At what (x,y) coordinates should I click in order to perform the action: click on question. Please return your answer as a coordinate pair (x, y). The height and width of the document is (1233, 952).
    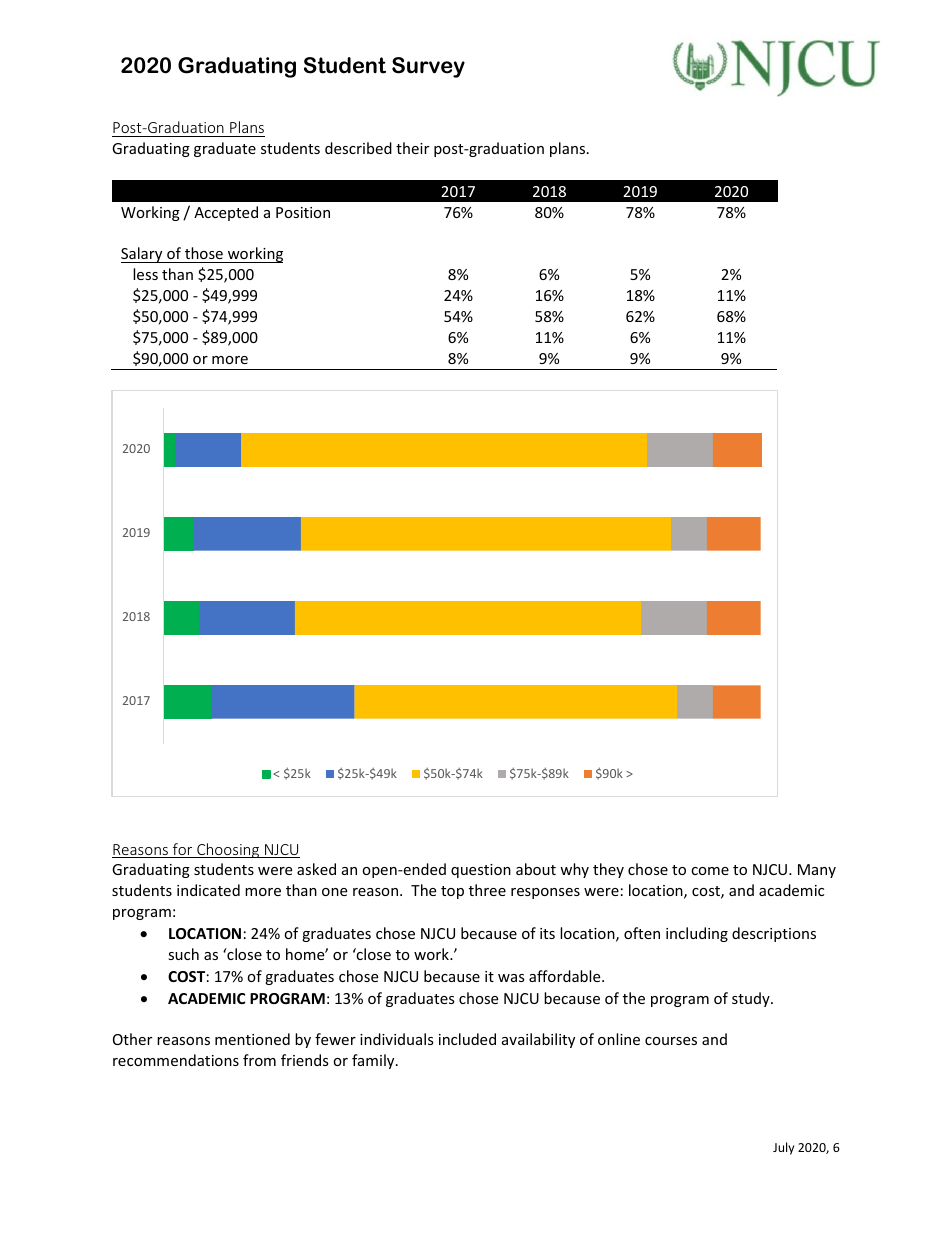
    Looking at the image, I should click on (481, 871).
